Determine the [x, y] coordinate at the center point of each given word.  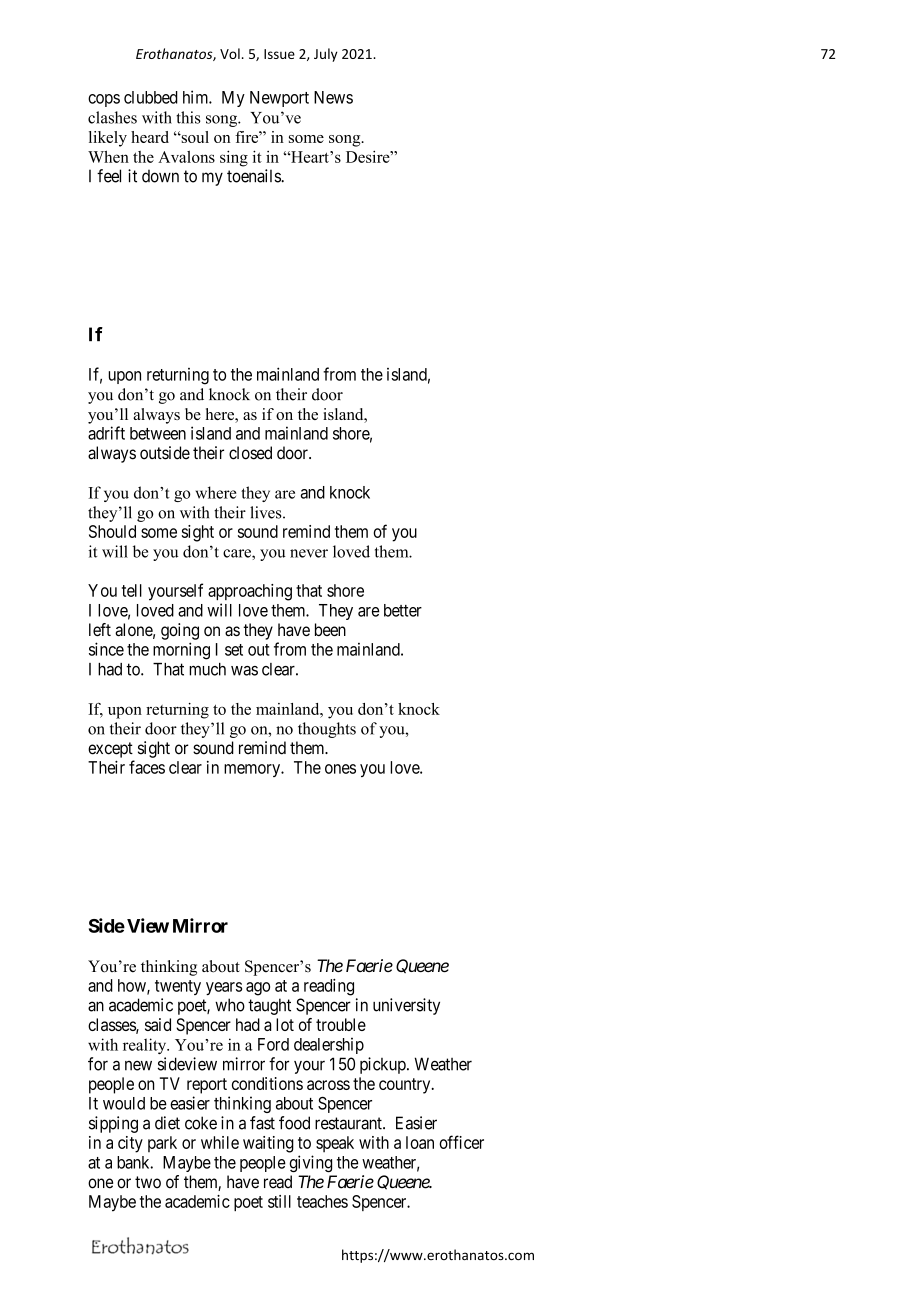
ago [258, 989]
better [403, 610]
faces [147, 767]
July [326, 55]
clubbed [151, 97]
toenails [254, 176]
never [309, 553]
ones [340, 769]
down [160, 176]
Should [112, 531]
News [333, 97]
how [133, 986]
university [406, 1006]
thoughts [327, 730]
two [148, 1182]
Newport [279, 99]
